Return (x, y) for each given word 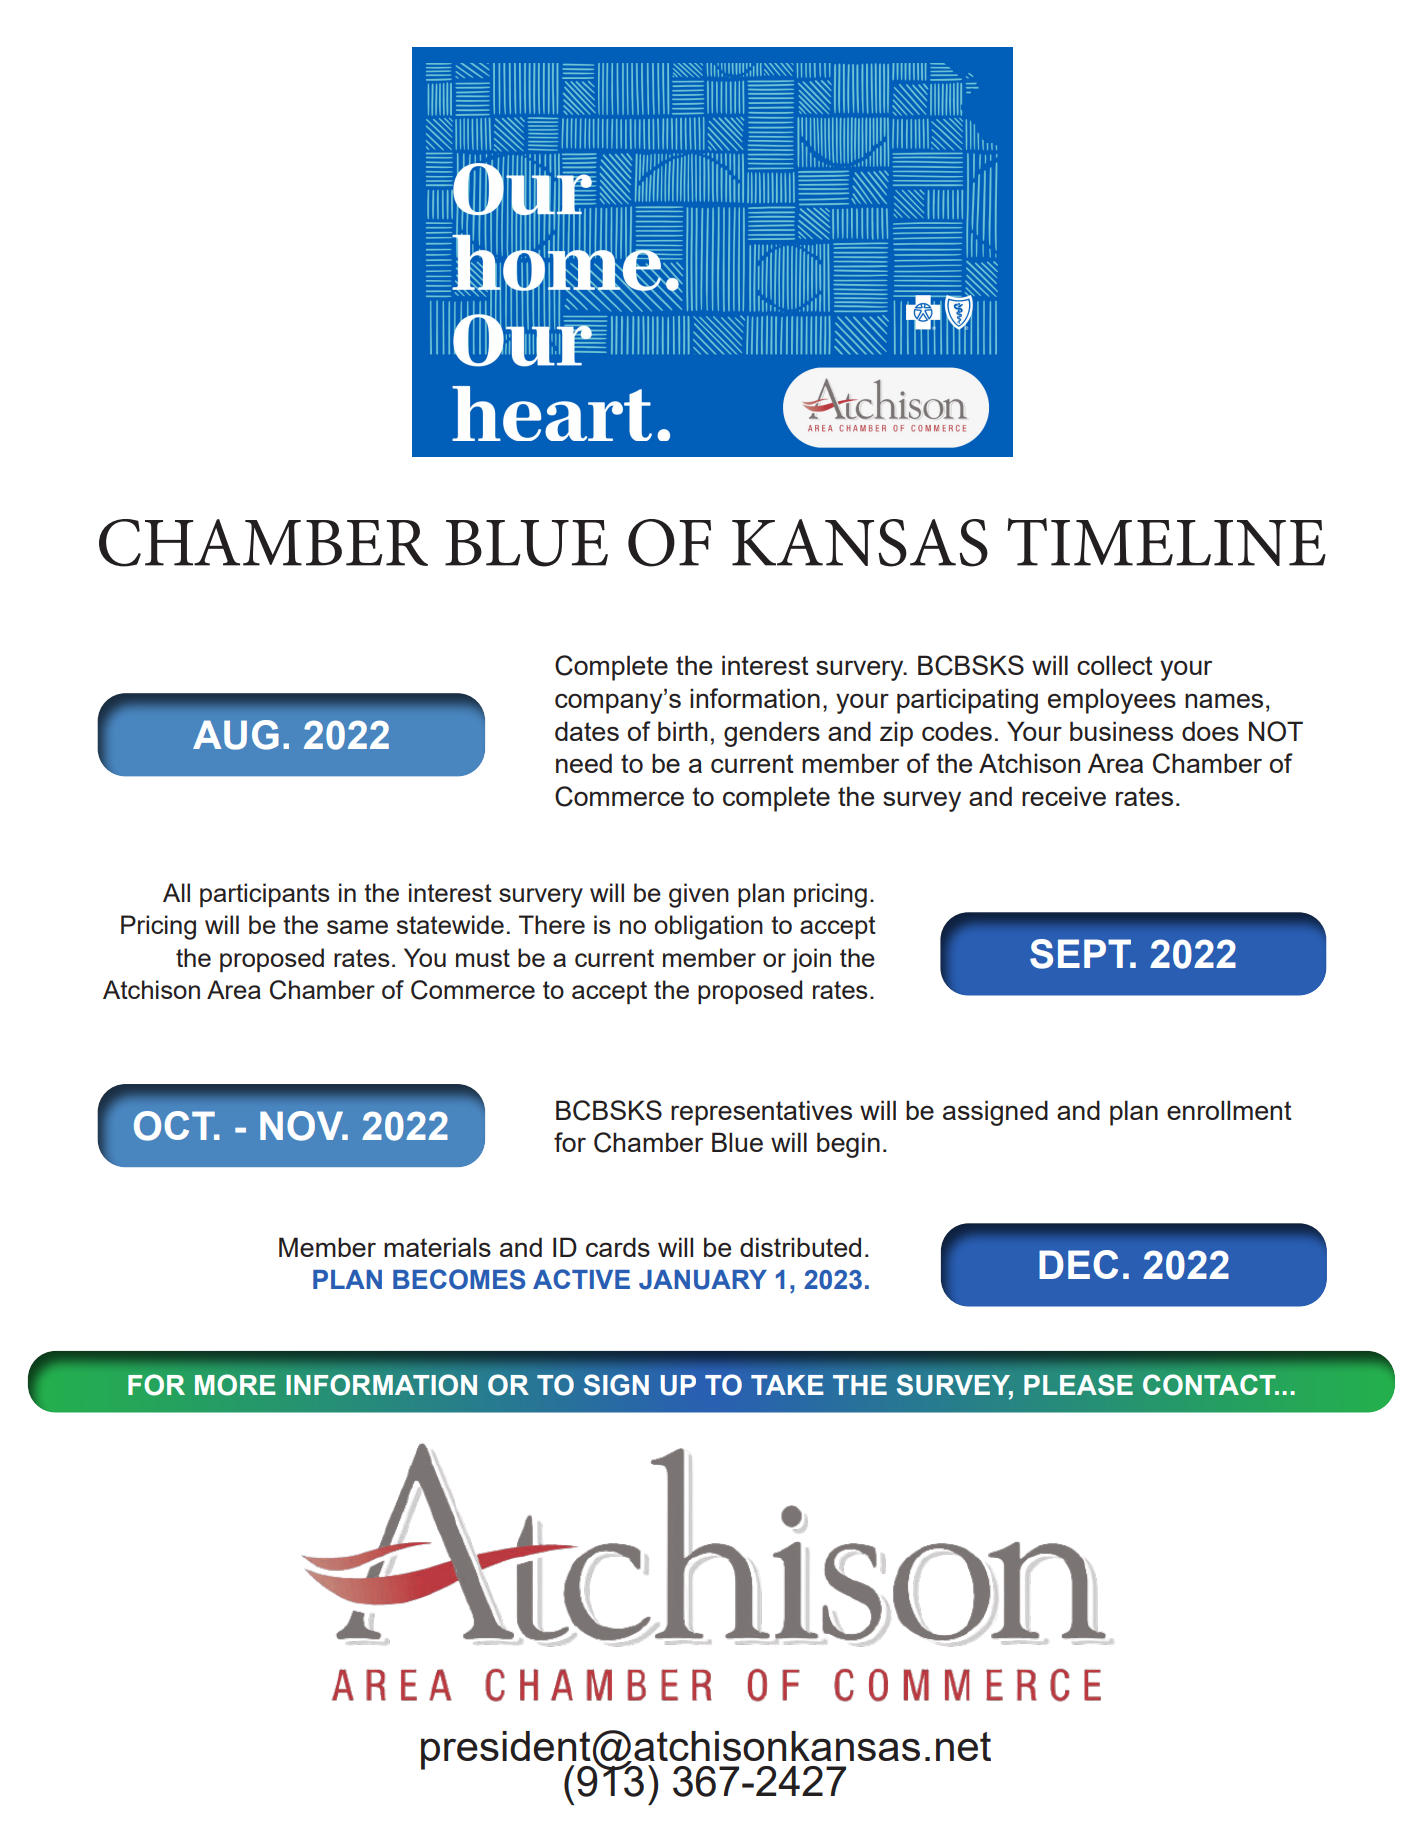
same (357, 927)
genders (772, 734)
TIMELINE (1166, 542)
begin (848, 1145)
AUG (236, 735)
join (811, 960)
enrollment (1229, 1110)
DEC (1078, 1264)
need (584, 763)
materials (437, 1247)
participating (967, 701)
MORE (235, 1385)
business (1121, 731)
